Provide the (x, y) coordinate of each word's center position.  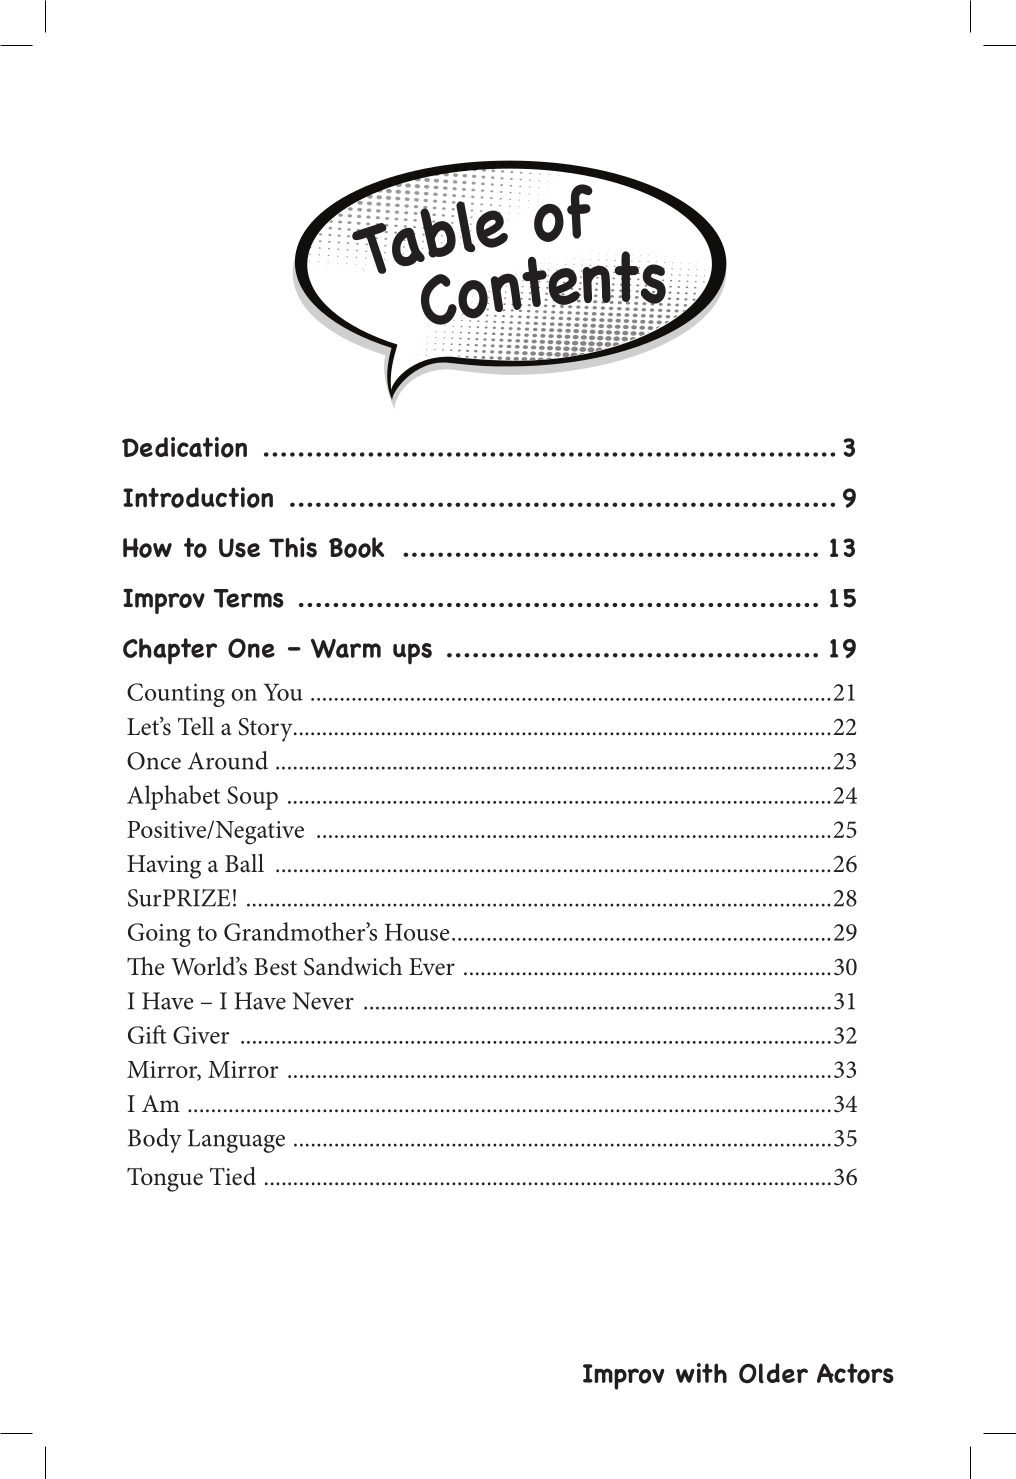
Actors (855, 1373)
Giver (201, 1035)
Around (228, 760)
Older (773, 1373)
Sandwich (353, 966)
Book (356, 547)
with (701, 1373)
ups (412, 653)
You (283, 692)
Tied (233, 1176)
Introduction (198, 497)
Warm (346, 648)
